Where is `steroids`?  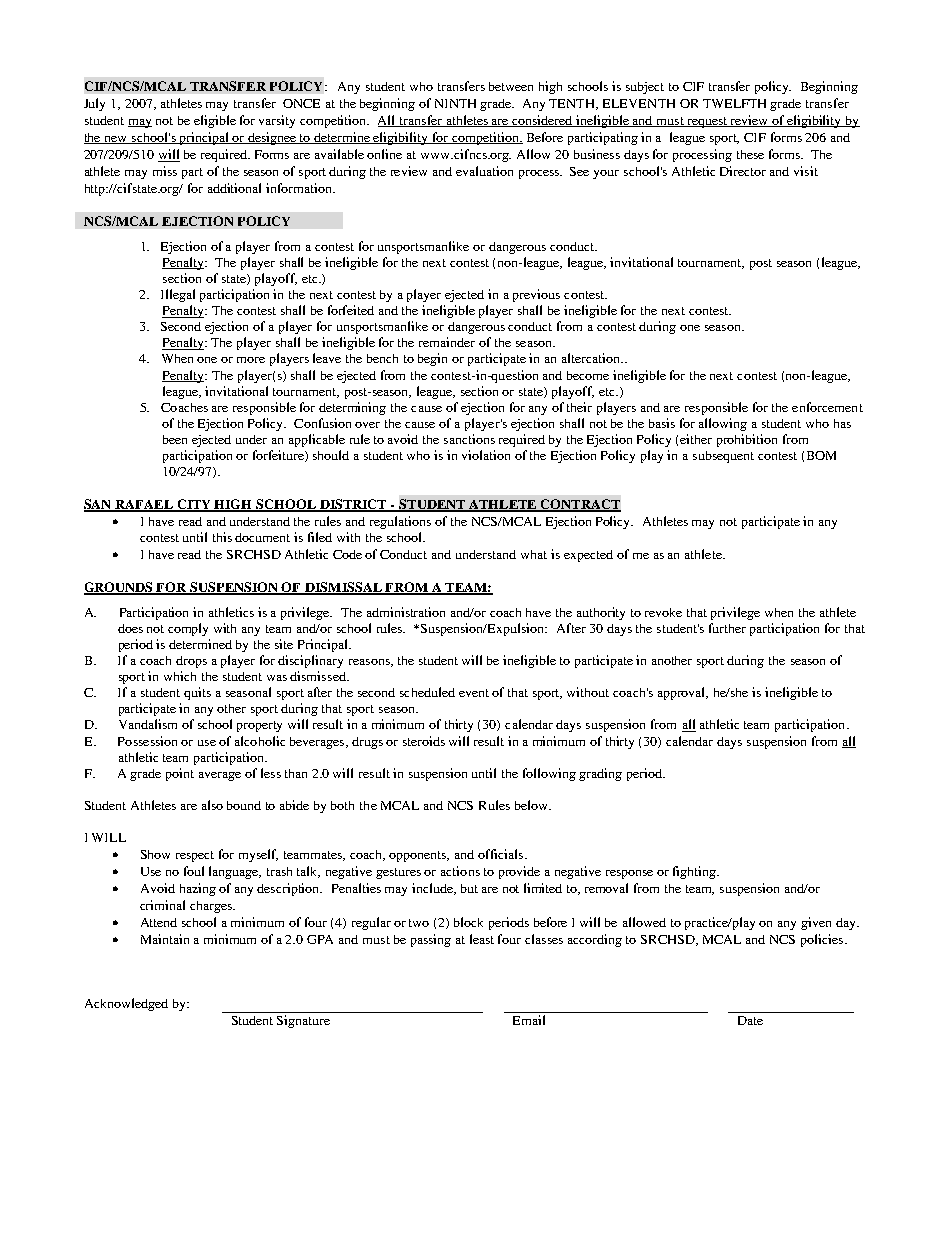
steroids is located at coordinates (424, 741).
